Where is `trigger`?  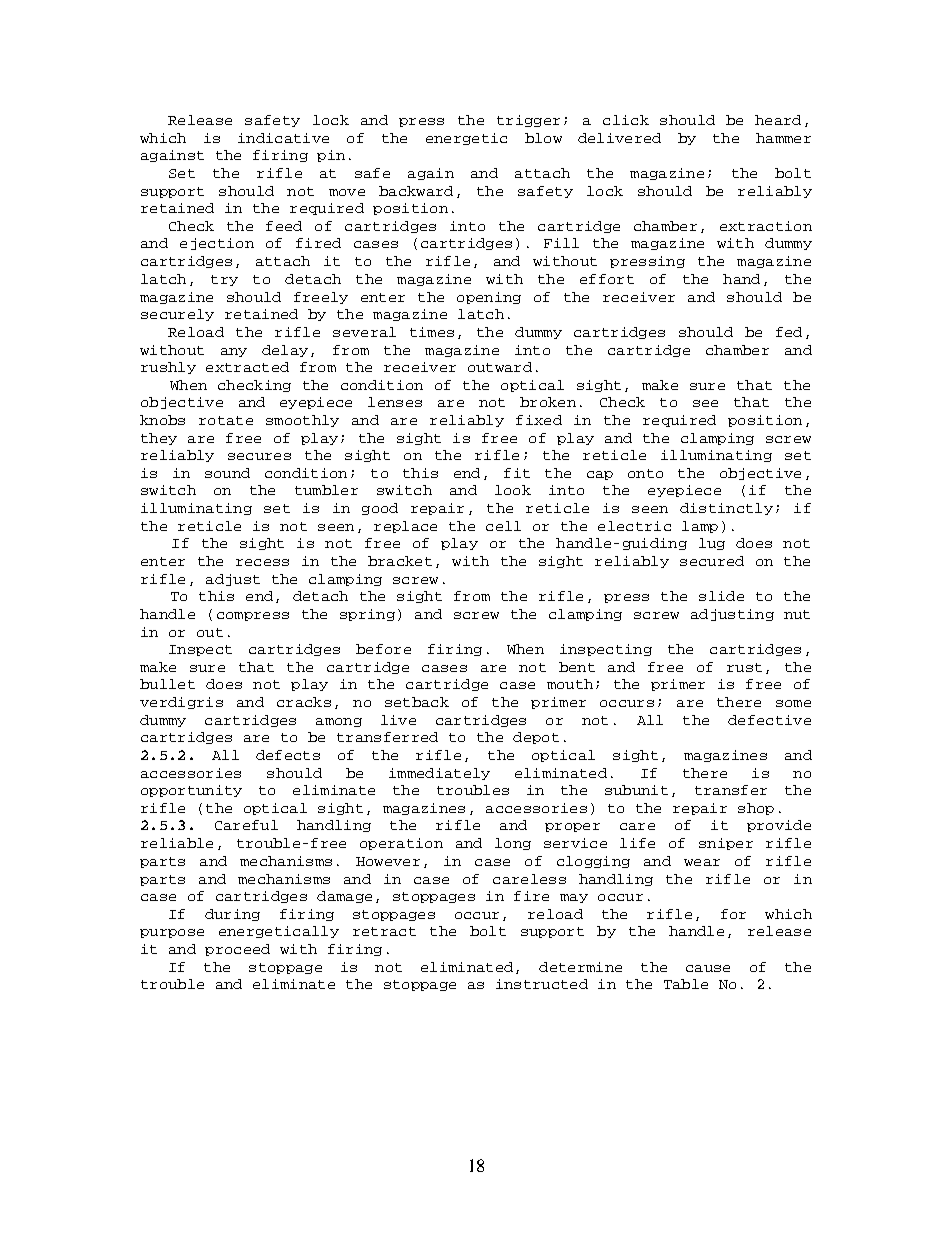 trigger is located at coordinates (528, 121).
